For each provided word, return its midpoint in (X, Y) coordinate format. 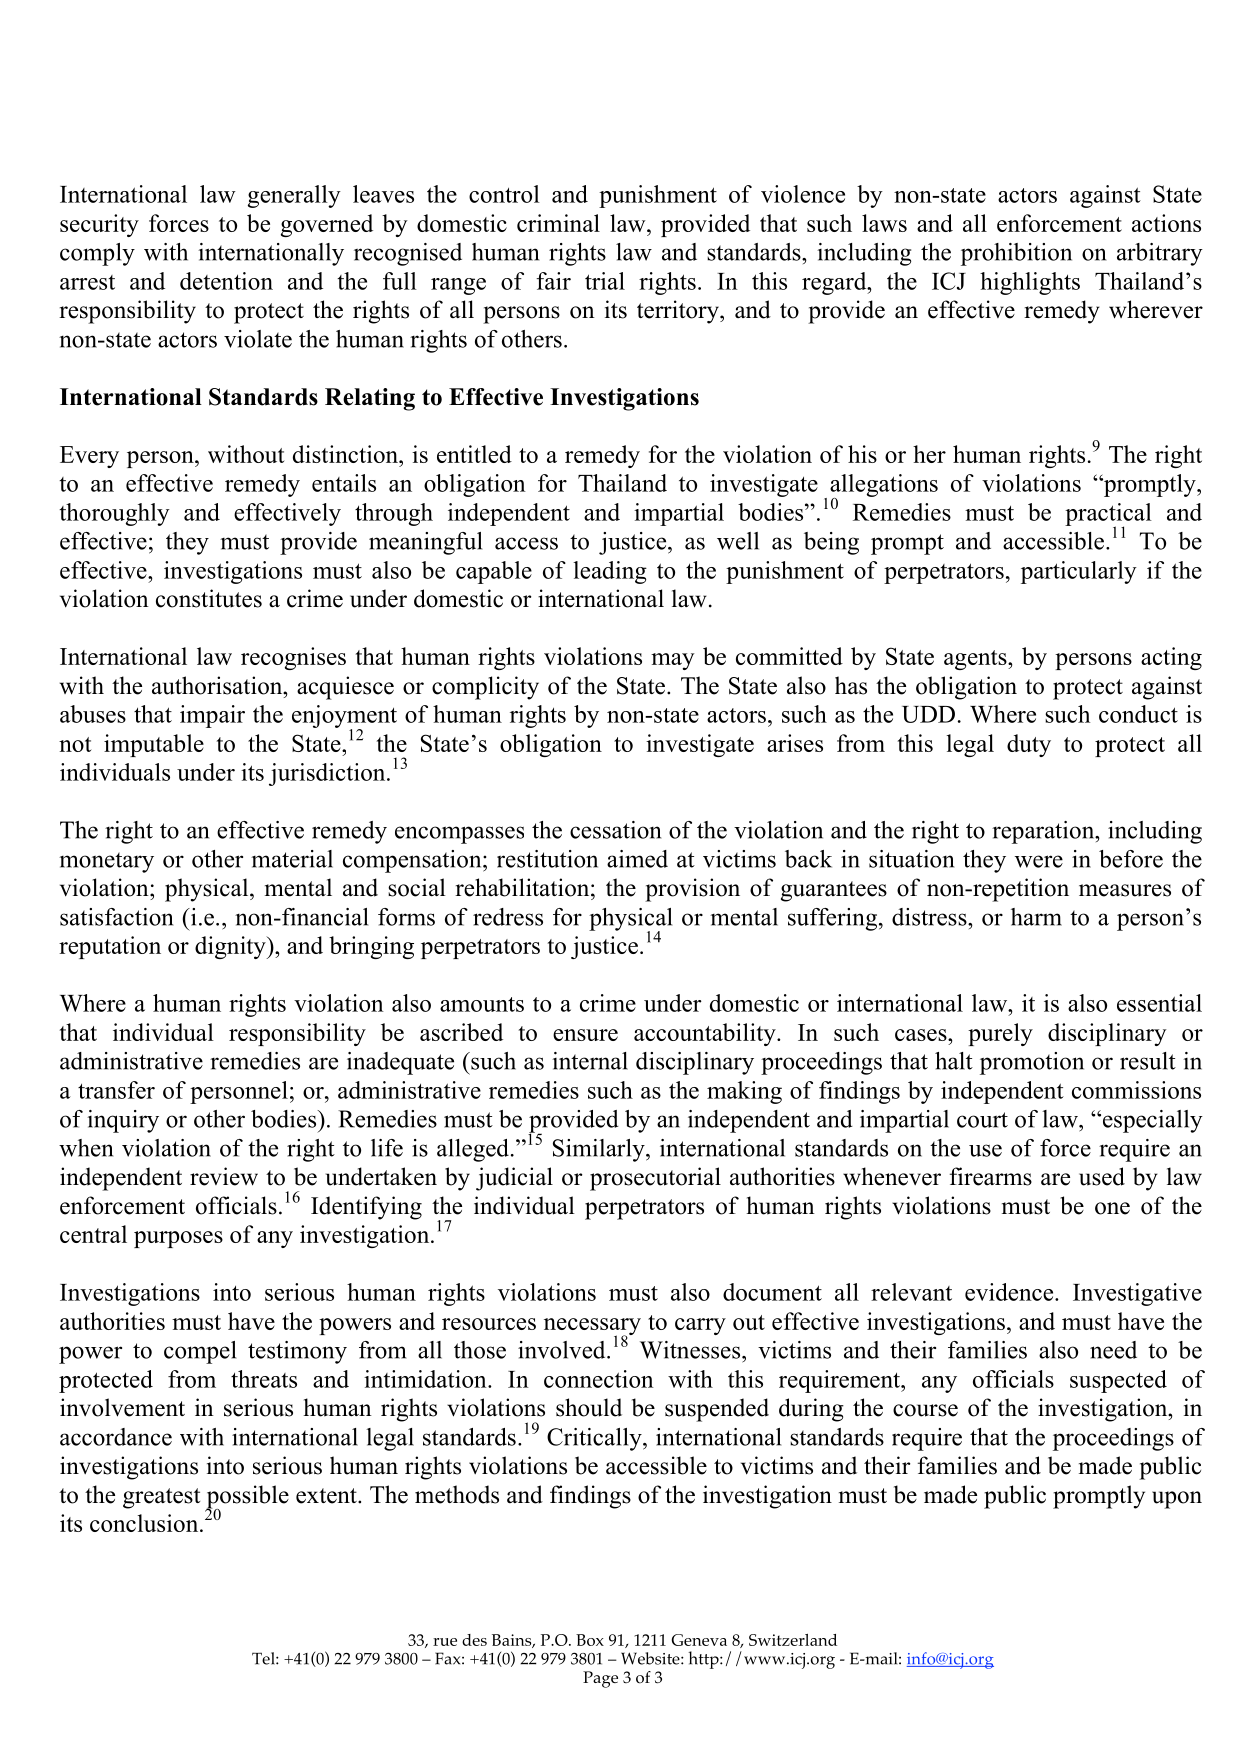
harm (1036, 917)
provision (692, 890)
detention (226, 281)
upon (1177, 1500)
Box (590, 1640)
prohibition (1016, 254)
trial (605, 281)
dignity (231, 947)
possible (247, 1498)
